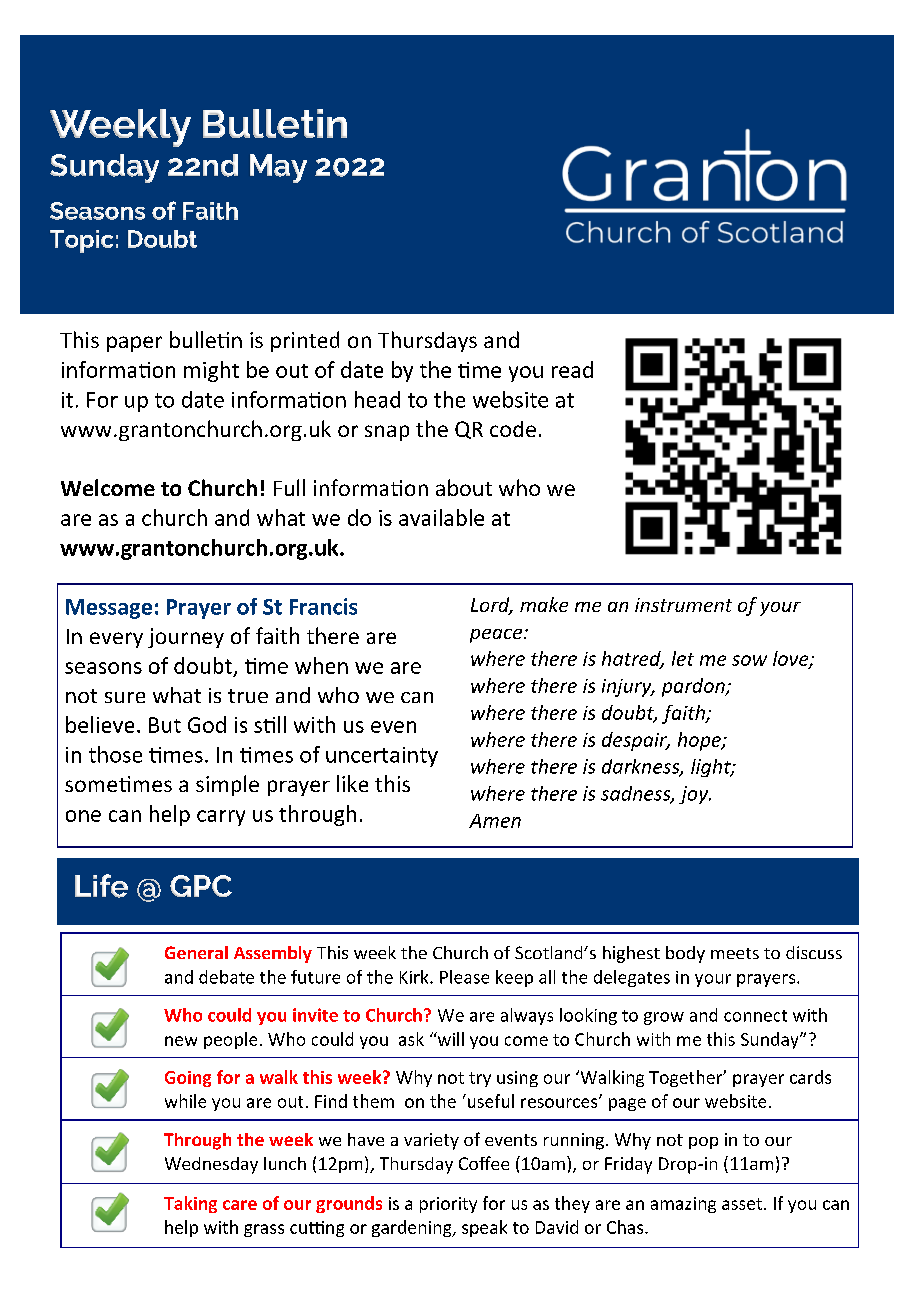 The image size is (924, 1313). Describe the element at coordinates (278, 168) in the page. I see `May` at that location.
